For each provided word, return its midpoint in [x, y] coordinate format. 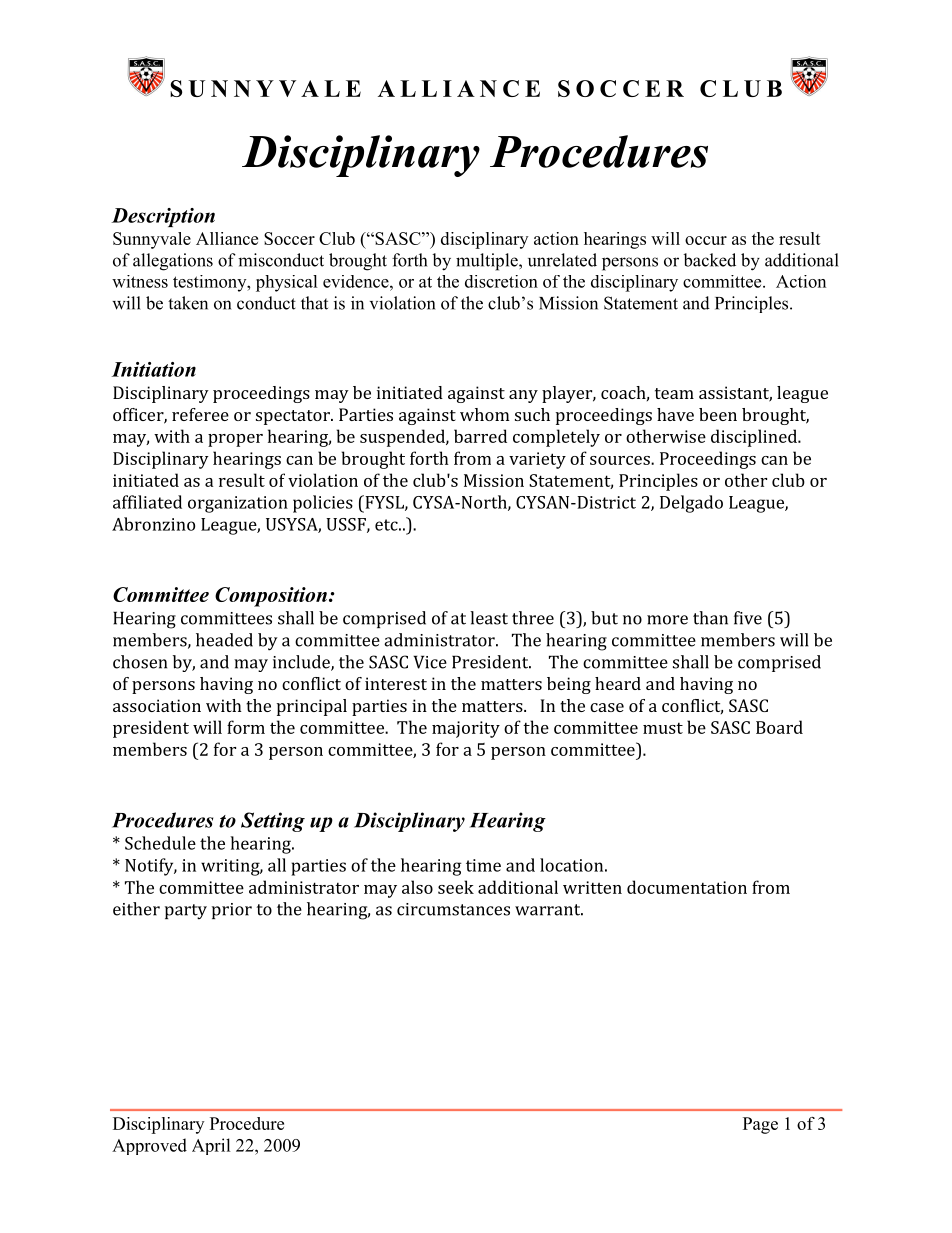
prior [232, 911]
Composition [271, 597]
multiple [488, 262]
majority [466, 729]
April [211, 1146]
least [489, 618]
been [718, 414]
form [246, 727]
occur [706, 240]
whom [485, 414]
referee [200, 414]
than [710, 618]
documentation [687, 887]
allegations [173, 262]
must [663, 728]
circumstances [453, 909]
